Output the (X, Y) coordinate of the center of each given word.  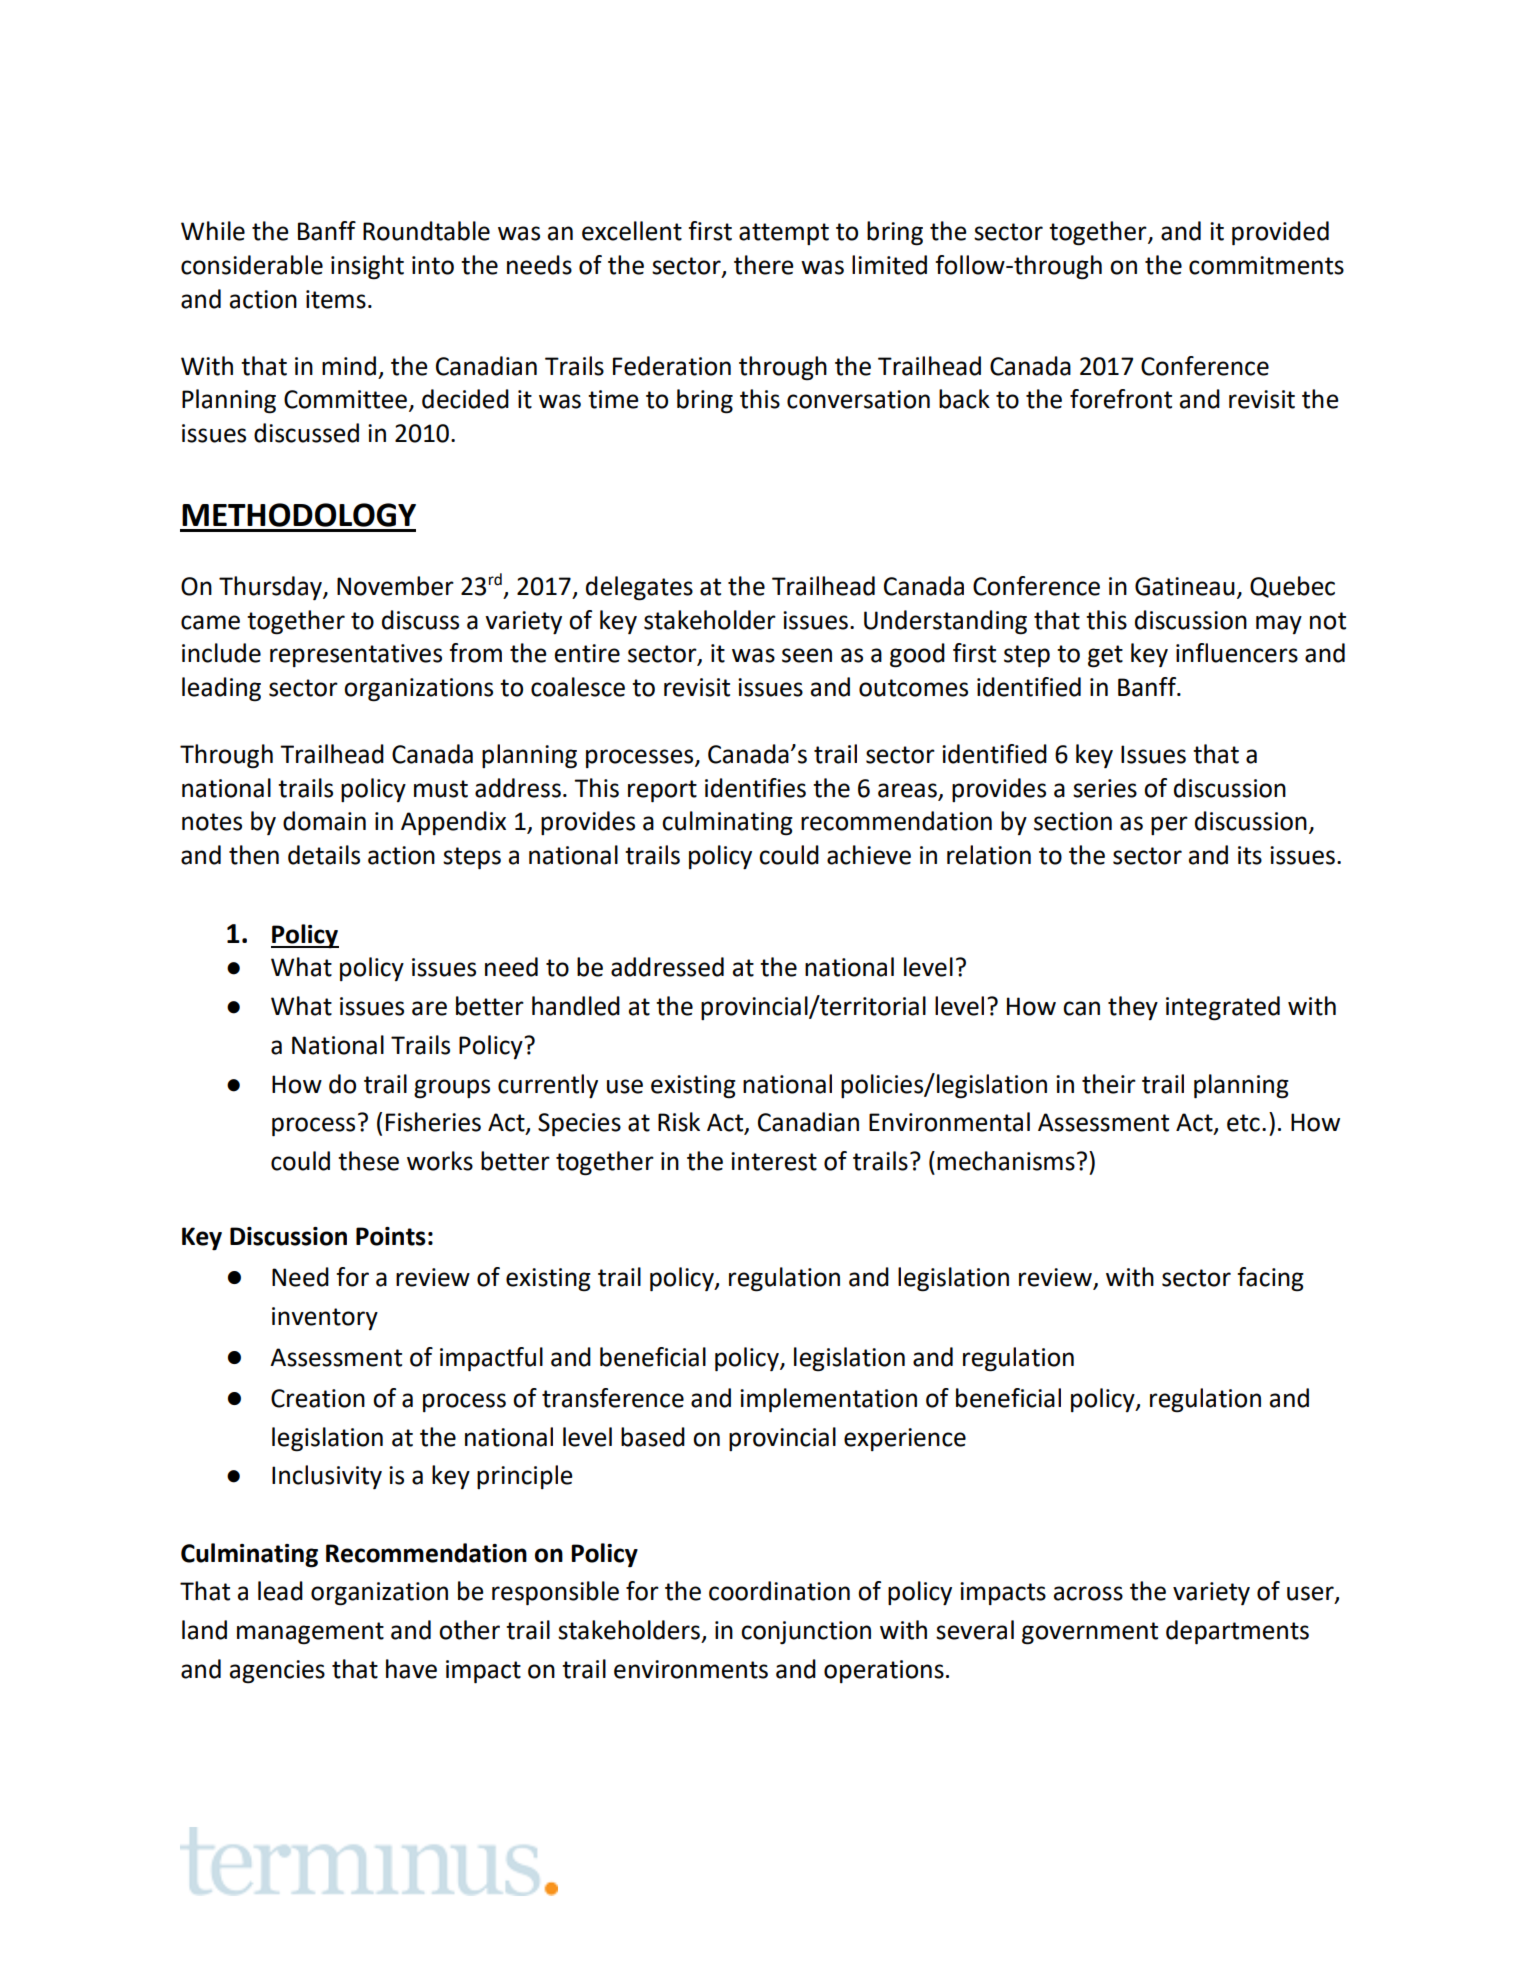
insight (367, 267)
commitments (1266, 265)
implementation (828, 1400)
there (764, 265)
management (310, 1633)
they (1133, 1008)
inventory (325, 1318)
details (324, 855)
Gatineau (1185, 586)
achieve (869, 855)
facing (1270, 1279)
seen (807, 655)
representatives (356, 655)
